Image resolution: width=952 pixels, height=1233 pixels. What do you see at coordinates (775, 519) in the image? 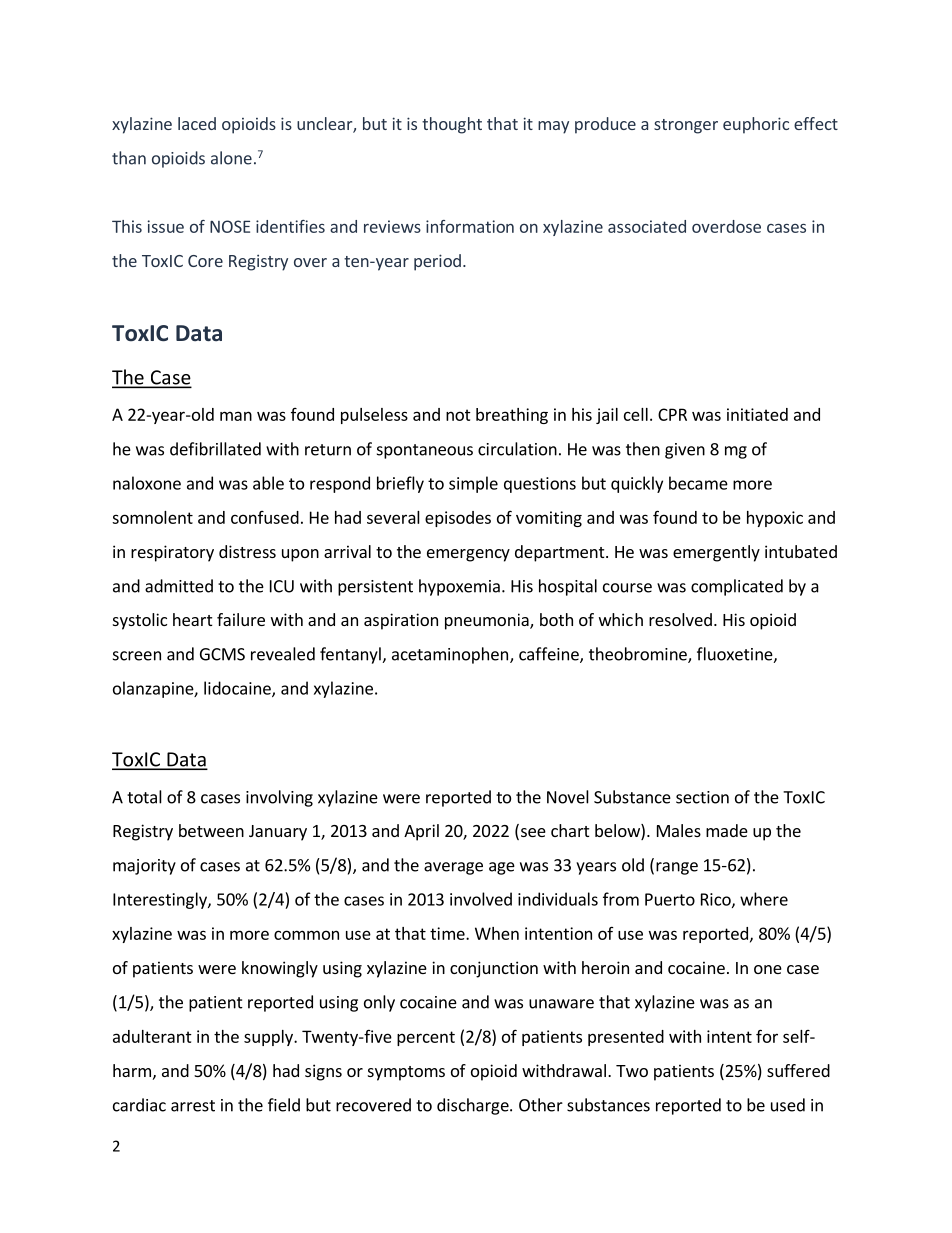
I see `hypoxic` at bounding box center [775, 519].
